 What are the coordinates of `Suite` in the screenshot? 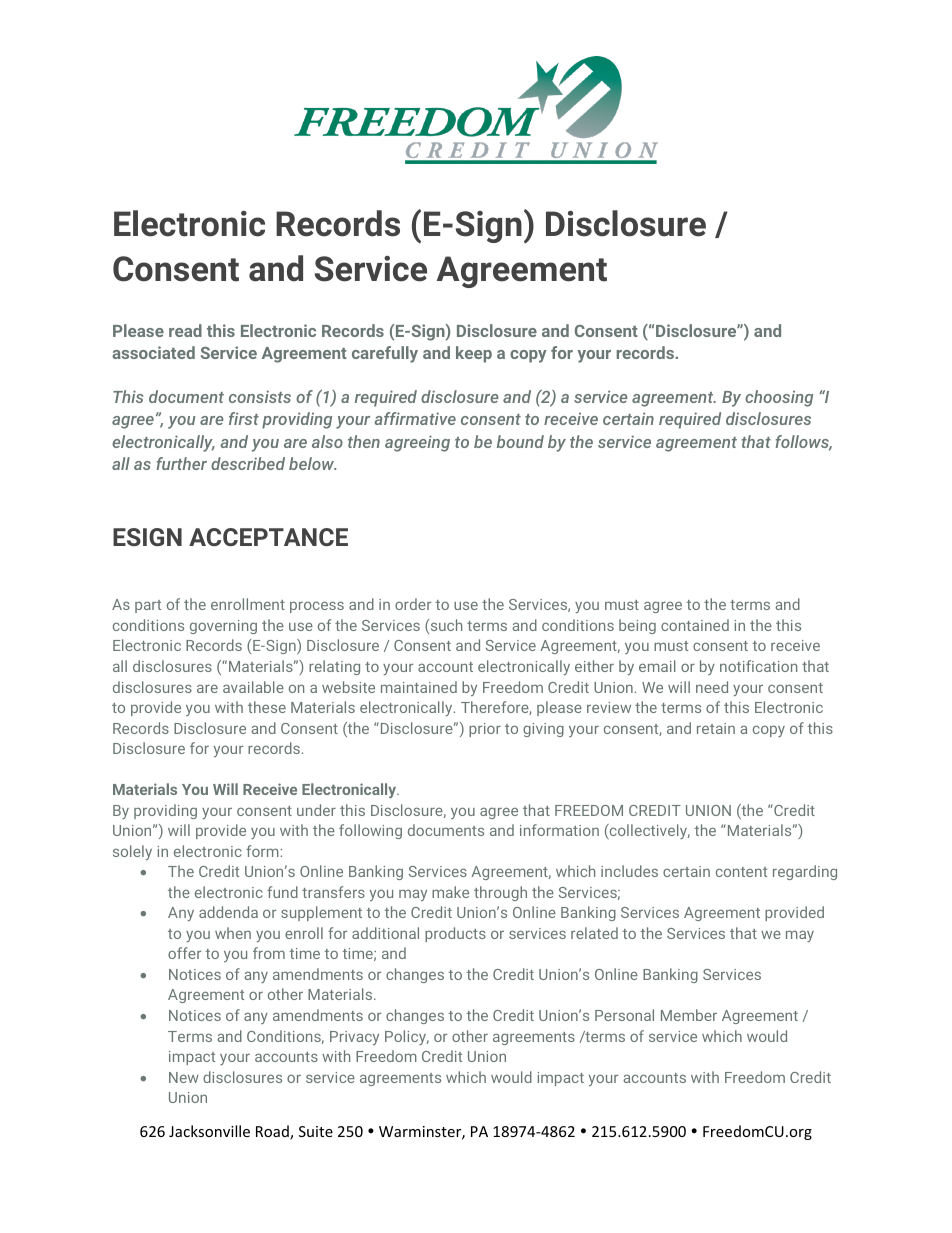 It's located at (316, 1131).
